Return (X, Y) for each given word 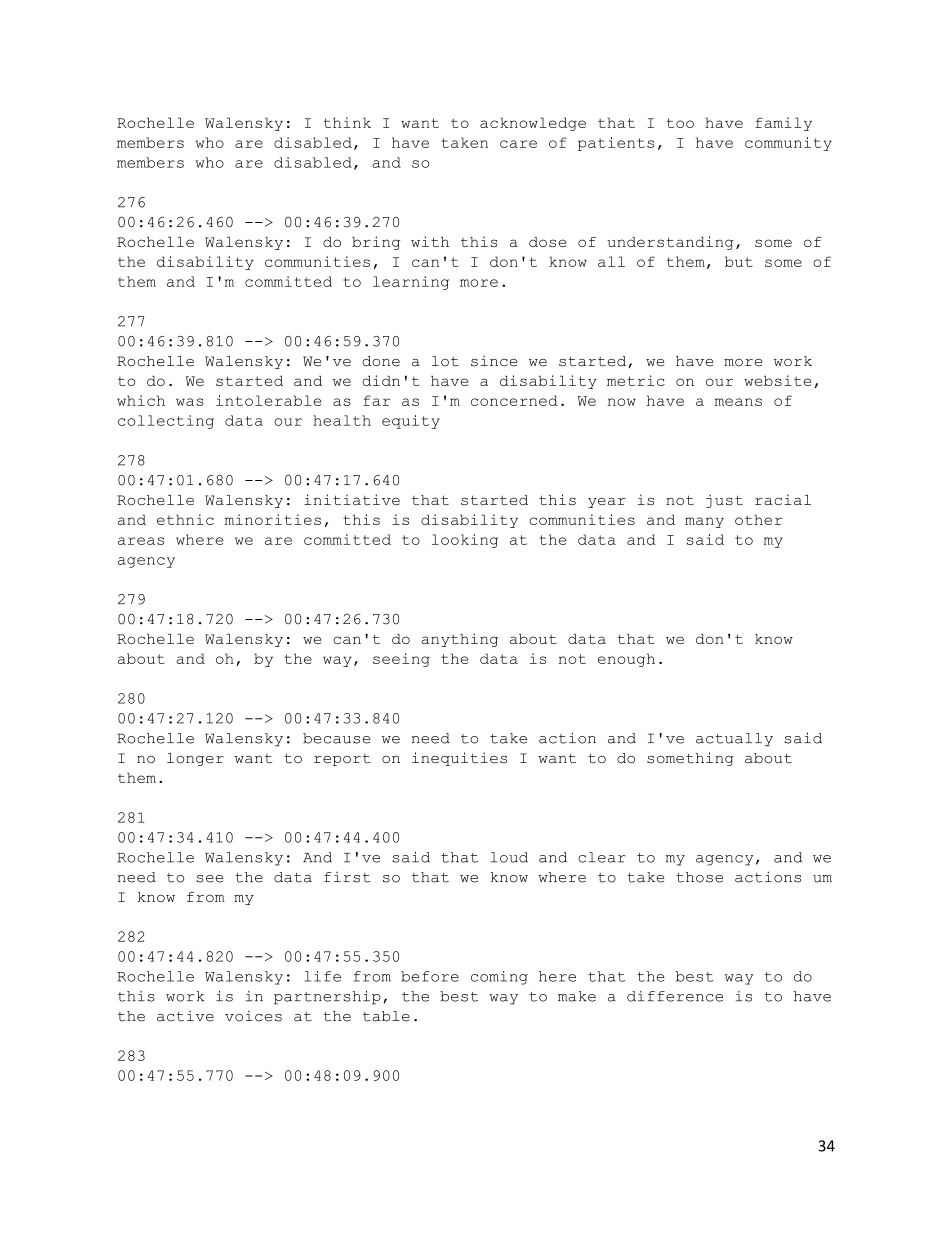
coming (499, 978)
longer (195, 759)
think (347, 122)
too (680, 123)
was (190, 402)
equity (411, 422)
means (738, 402)
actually (734, 740)
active (185, 1016)
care (518, 144)
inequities (459, 759)
